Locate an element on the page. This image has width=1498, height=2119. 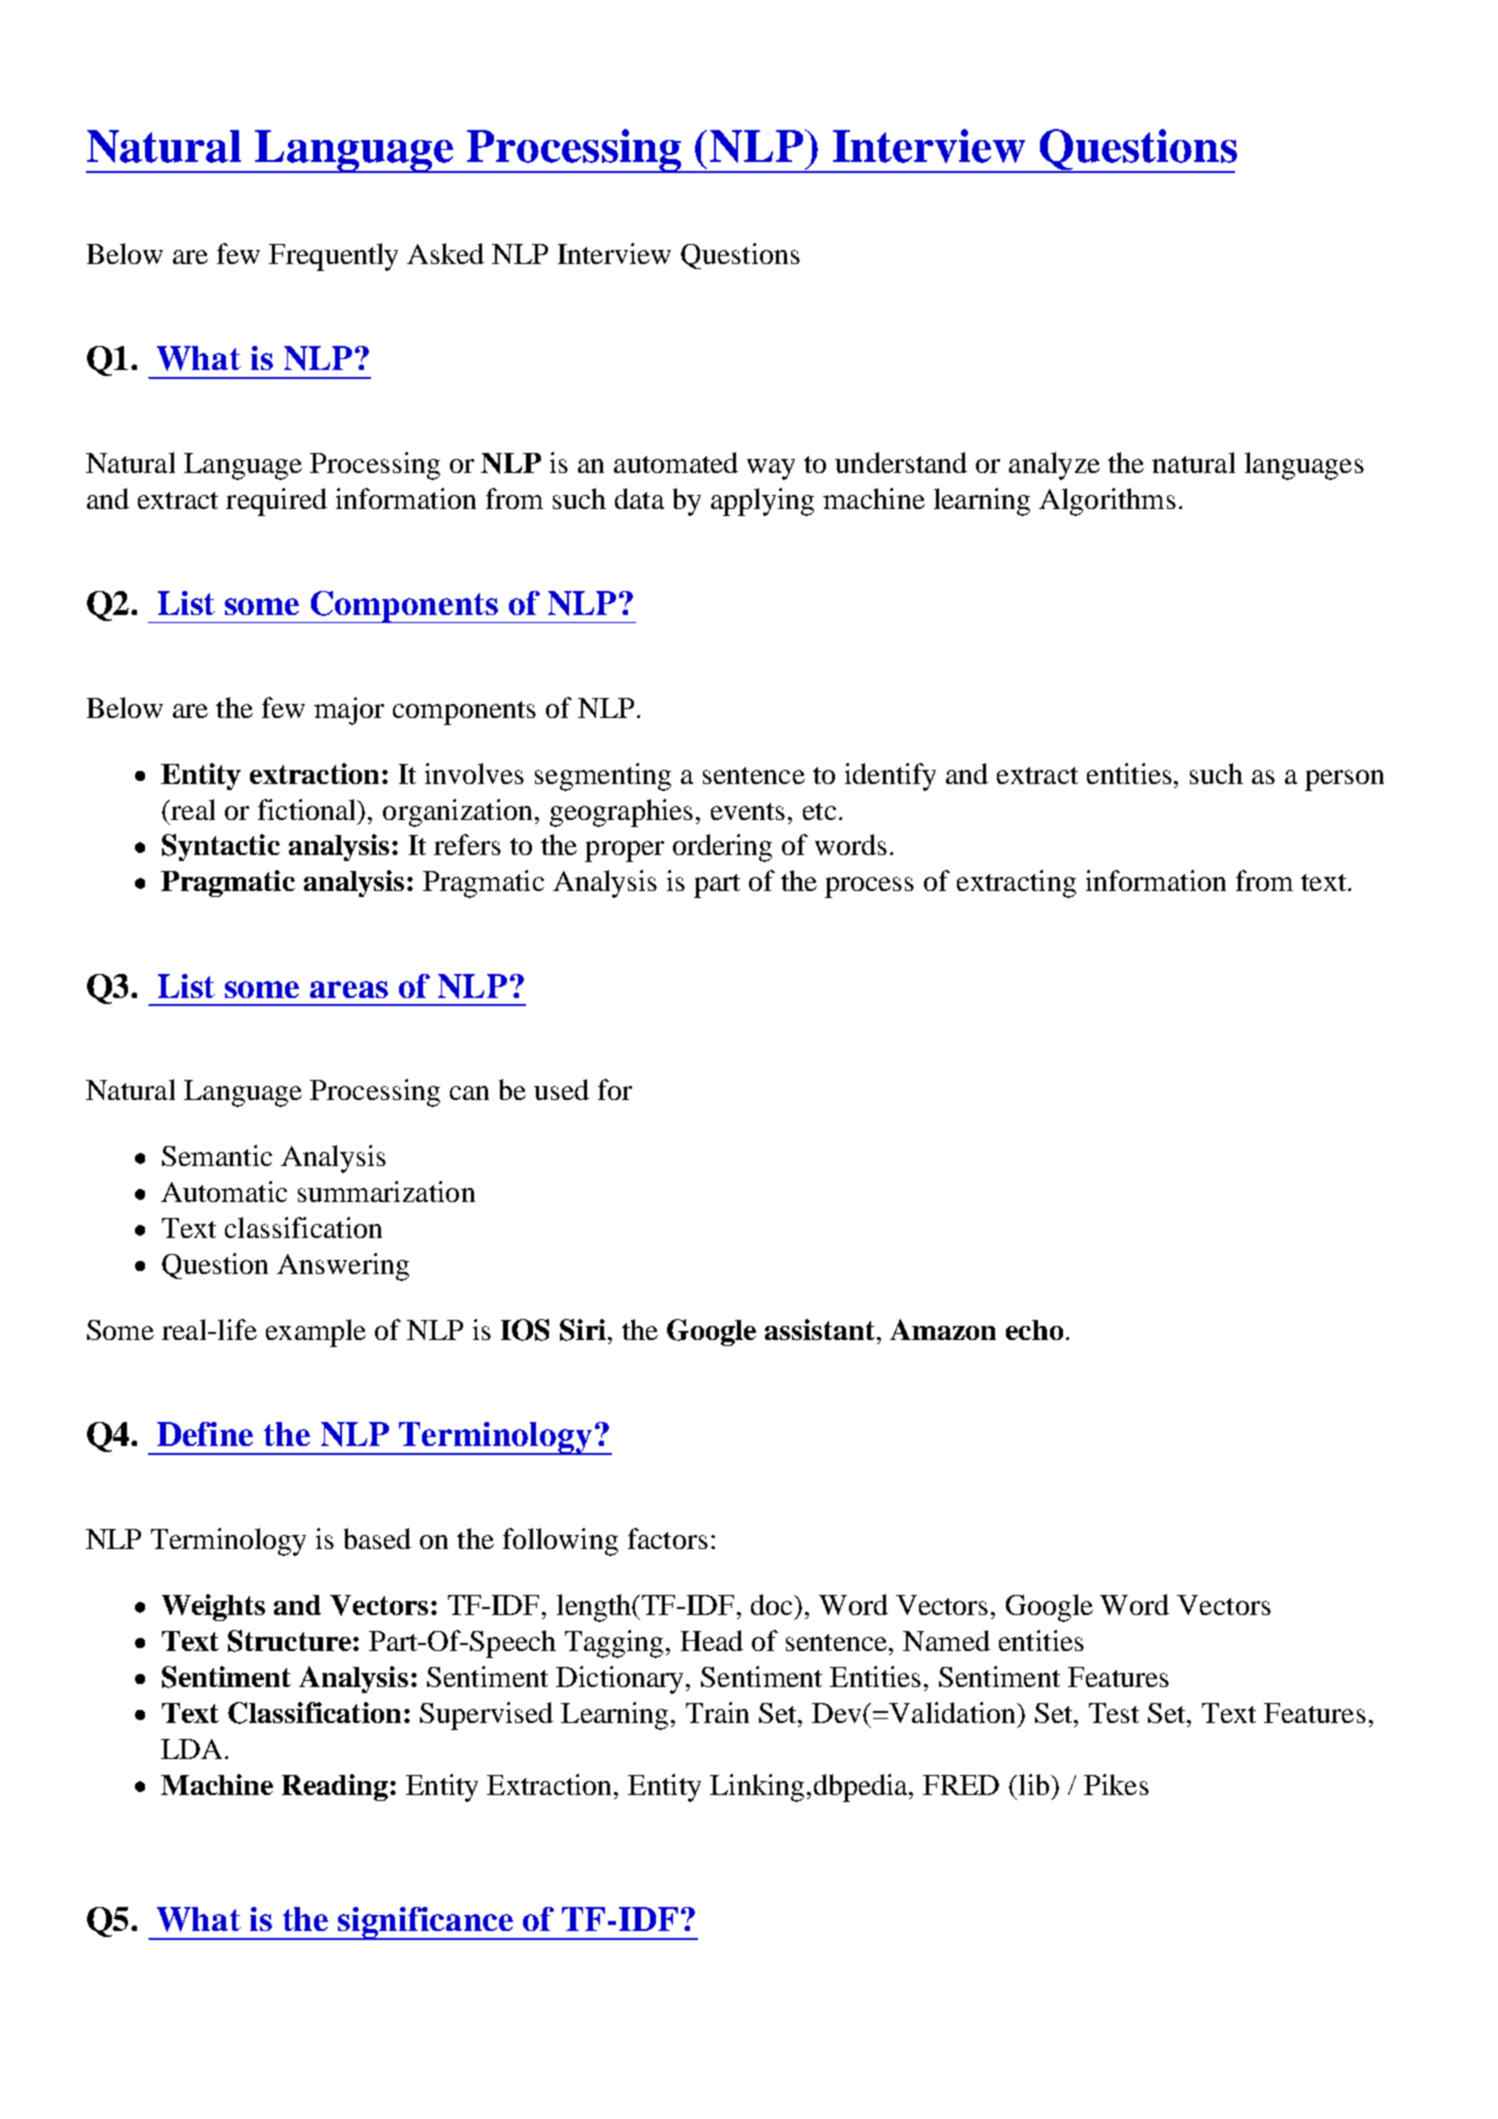
Train is located at coordinates (717, 1712).
